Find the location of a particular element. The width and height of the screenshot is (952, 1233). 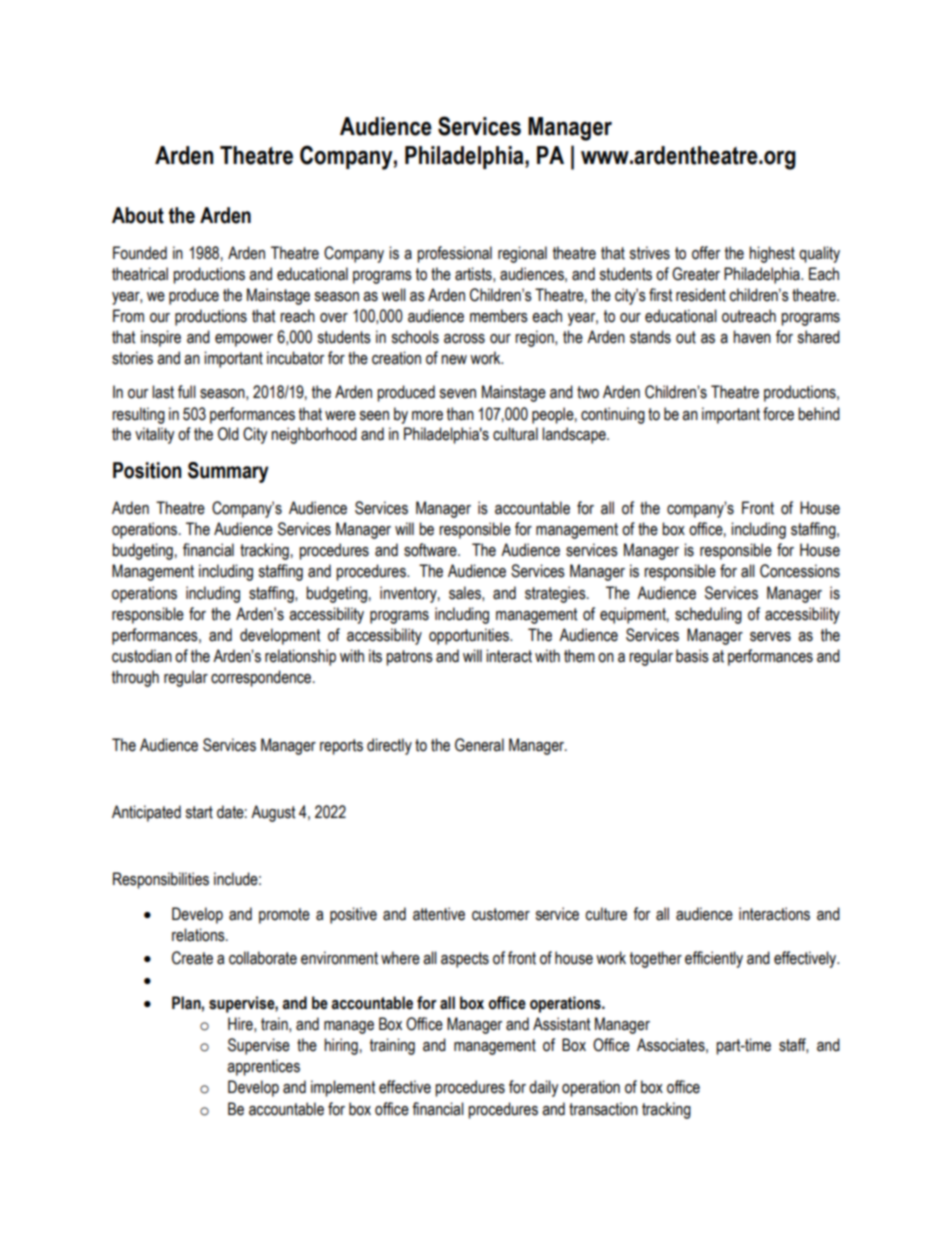

offer is located at coordinates (706, 253).
